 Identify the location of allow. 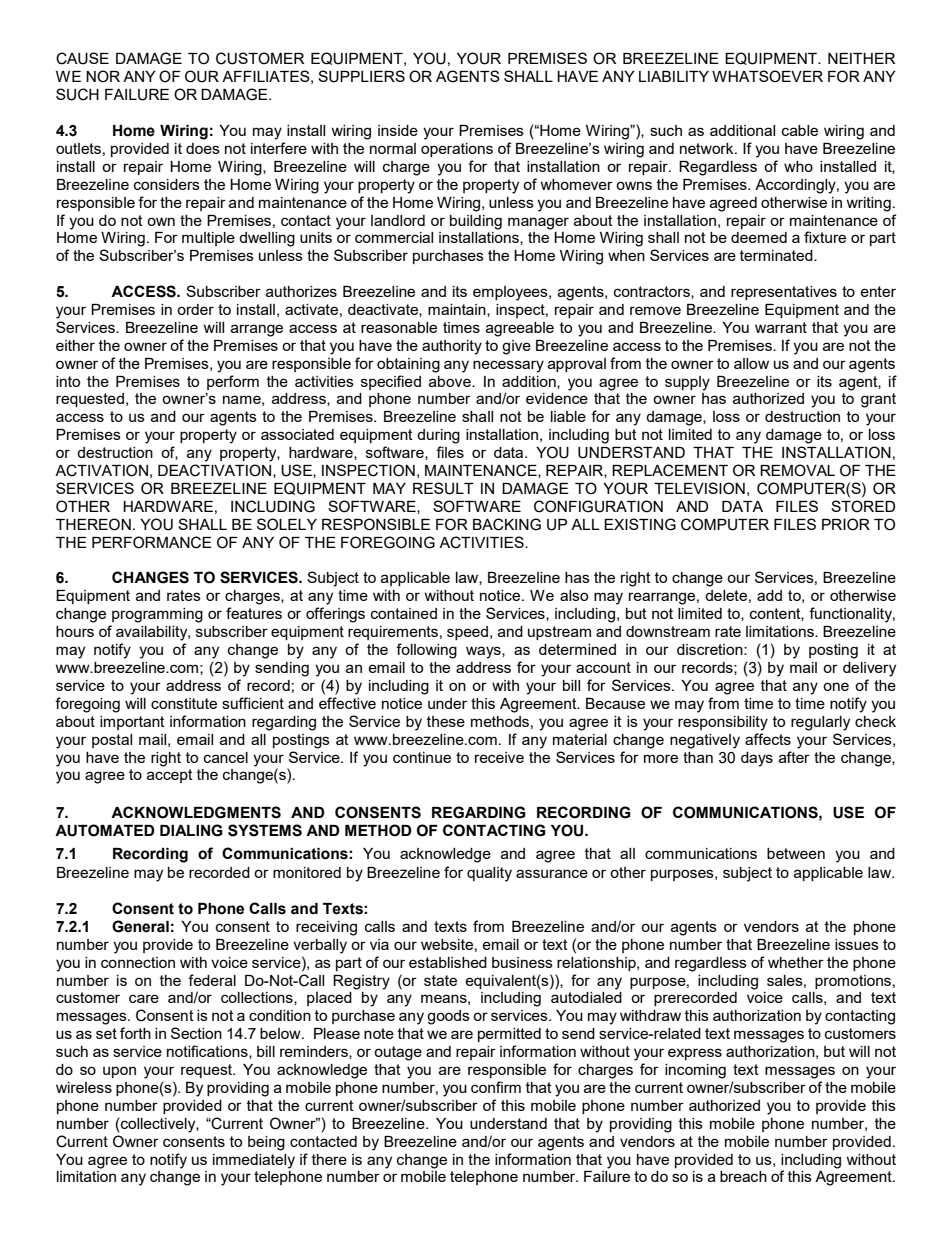
(751, 363).
